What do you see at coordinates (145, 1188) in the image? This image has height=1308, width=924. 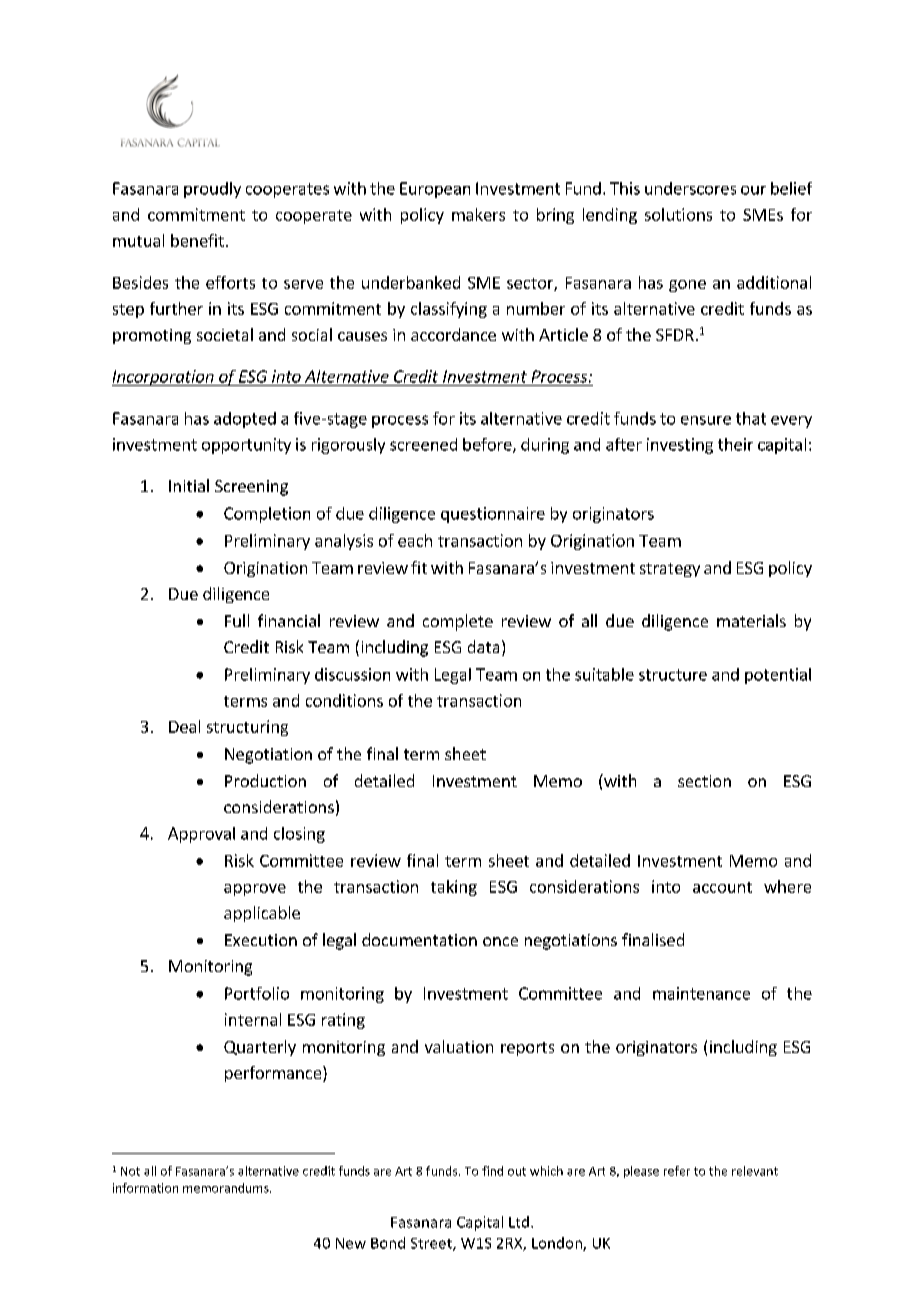 I see `information` at bounding box center [145, 1188].
